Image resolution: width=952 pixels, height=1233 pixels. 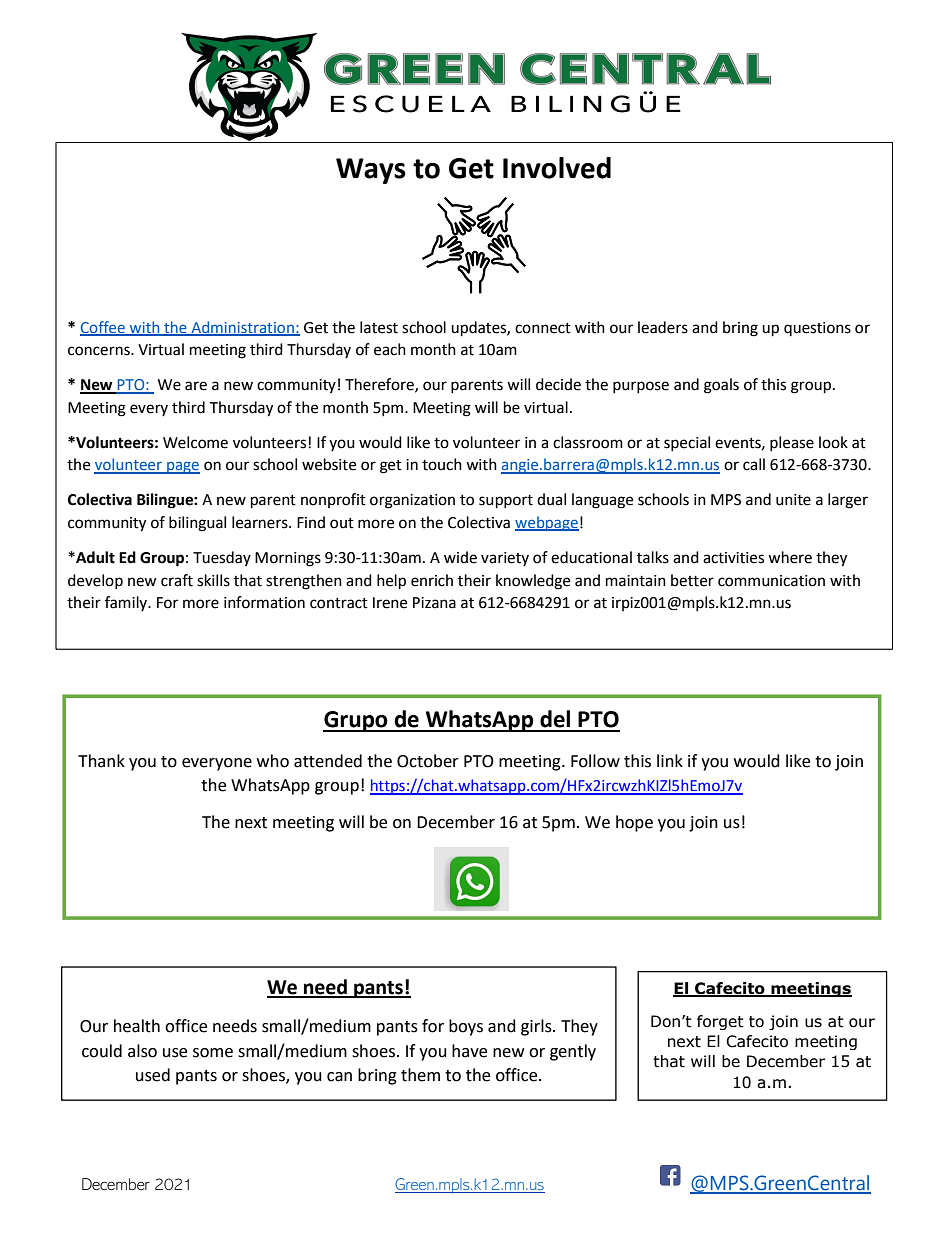 I want to click on have, so click(x=469, y=1051).
